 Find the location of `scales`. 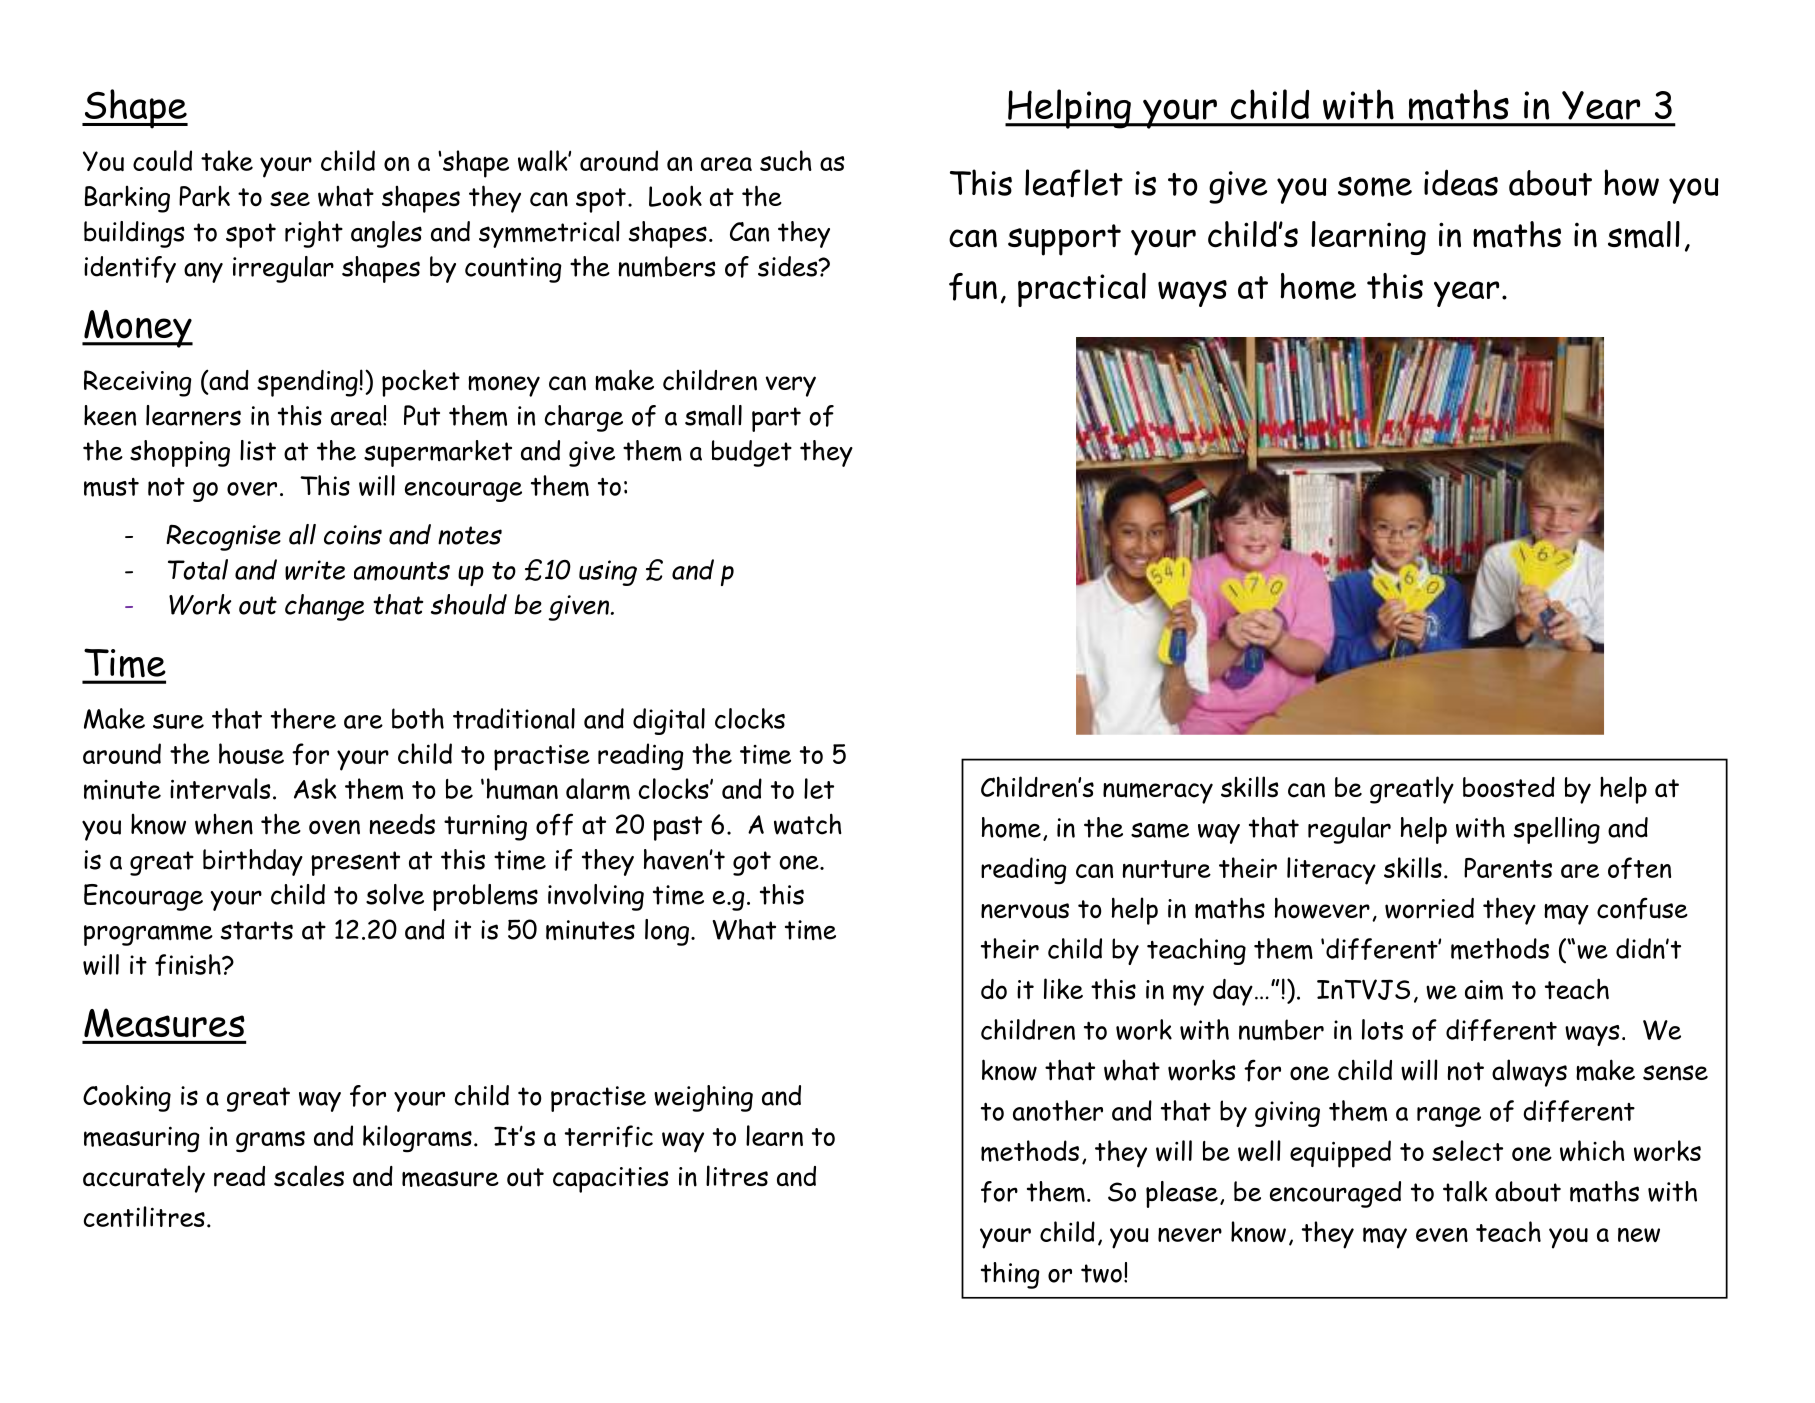

scales is located at coordinates (309, 1176).
